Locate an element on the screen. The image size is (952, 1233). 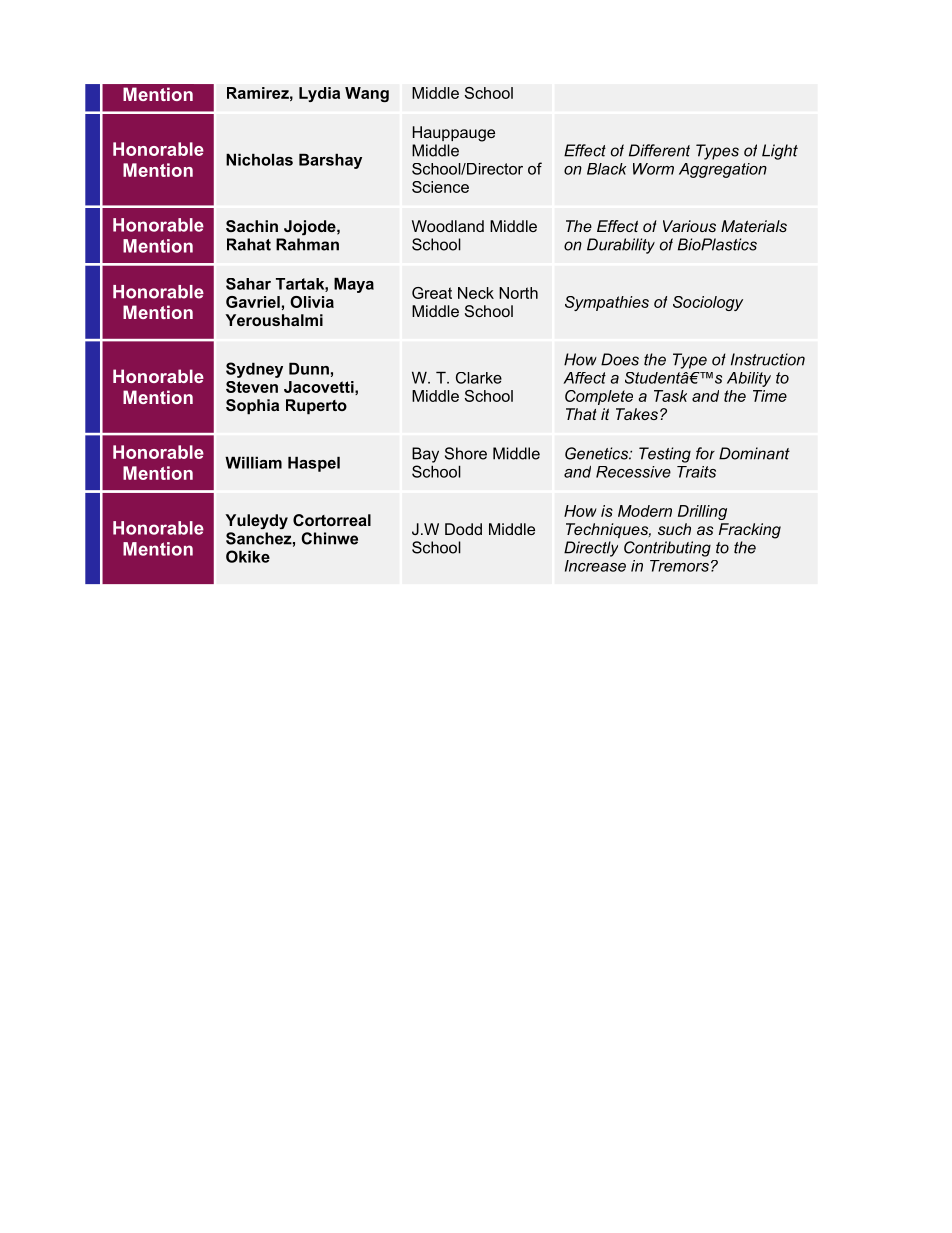
Dunn is located at coordinates (309, 368).
